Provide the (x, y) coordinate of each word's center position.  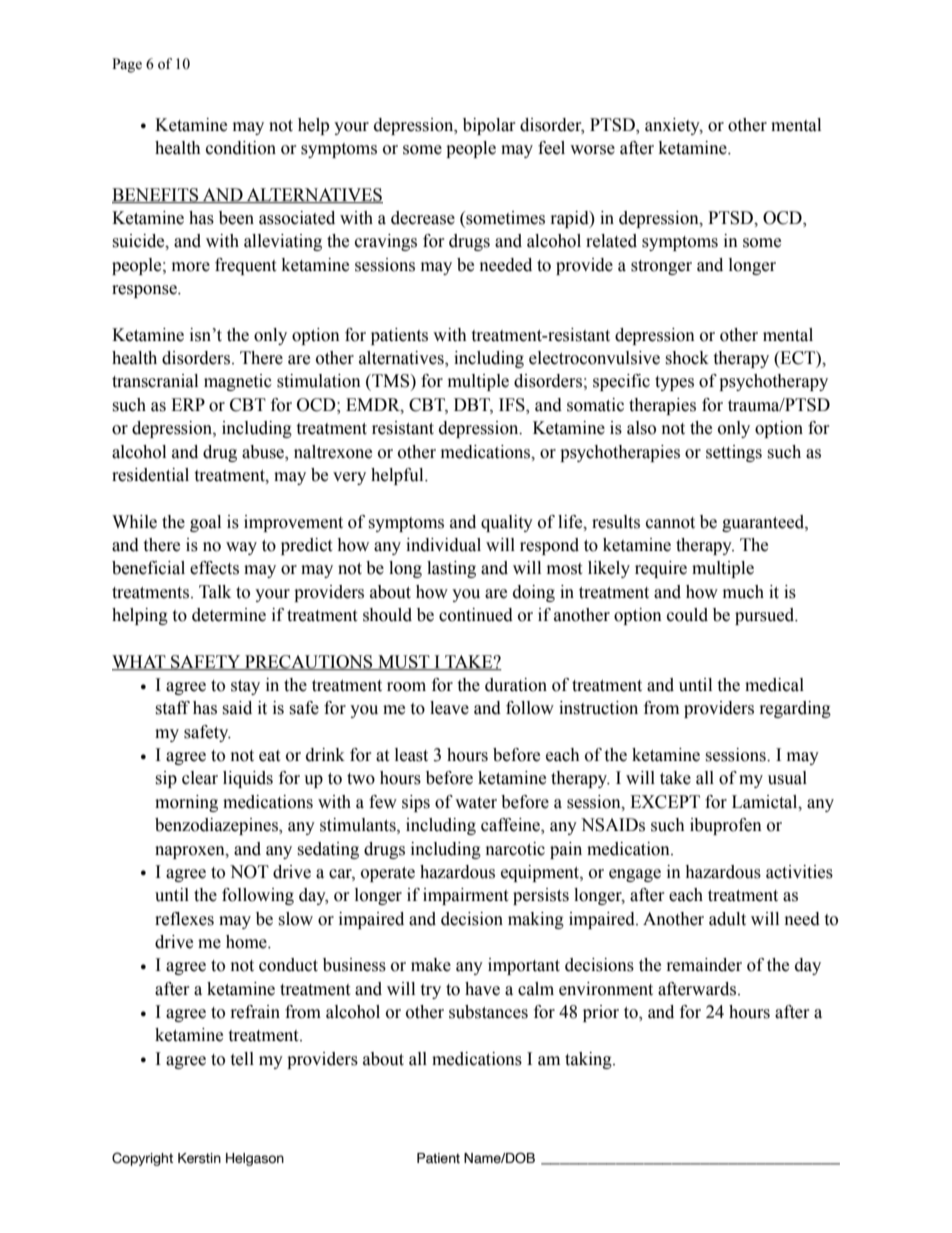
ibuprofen (726, 826)
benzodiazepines (217, 826)
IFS (513, 406)
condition (241, 148)
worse (592, 150)
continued (476, 615)
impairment (465, 896)
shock (687, 358)
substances (488, 1012)
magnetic (238, 382)
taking (589, 1060)
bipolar (489, 126)
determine (229, 615)
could (687, 615)
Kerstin (199, 1158)
